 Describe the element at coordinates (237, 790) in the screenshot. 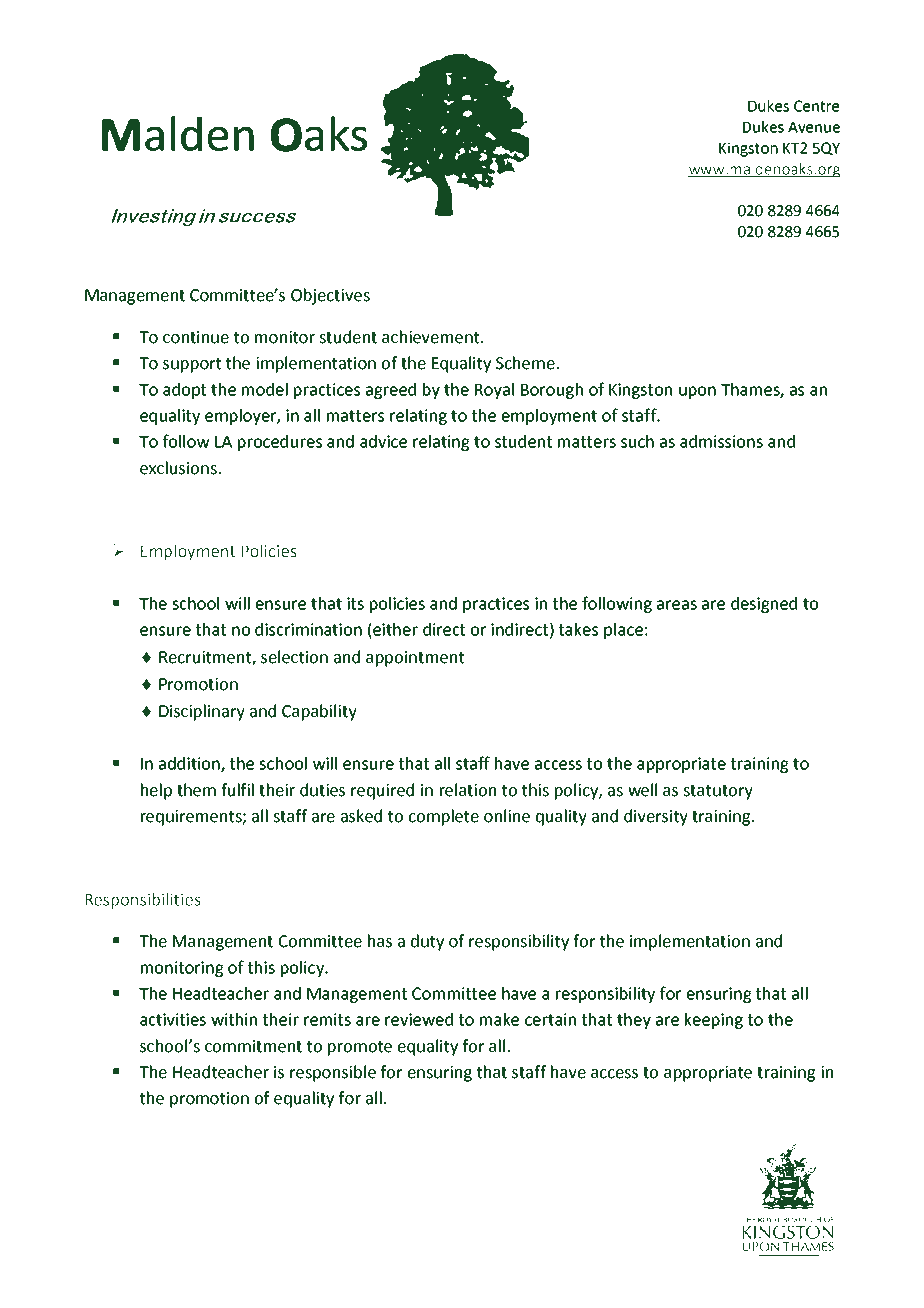

I see `fulfil` at that location.
